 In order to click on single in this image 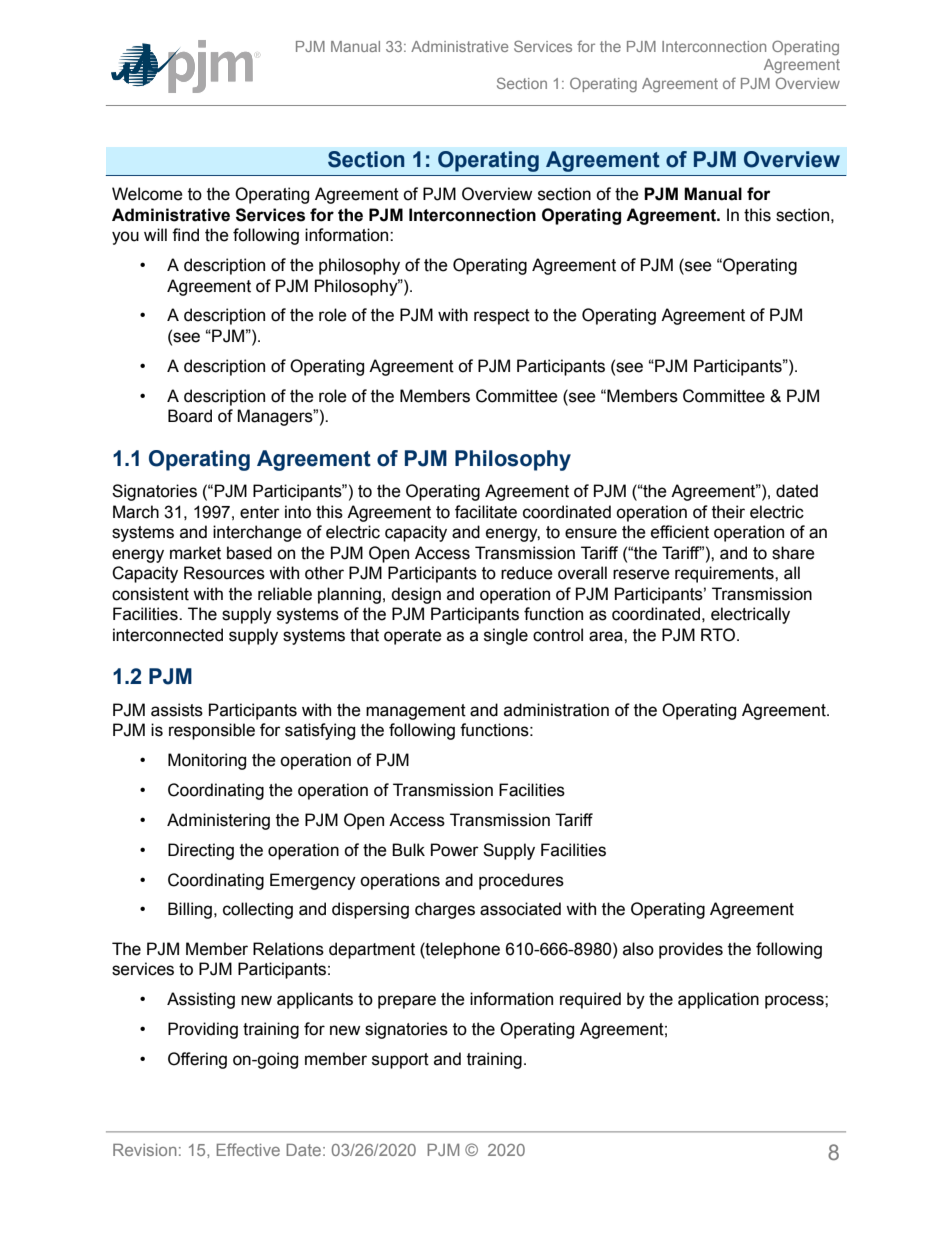, I will do `click(506, 636)`.
